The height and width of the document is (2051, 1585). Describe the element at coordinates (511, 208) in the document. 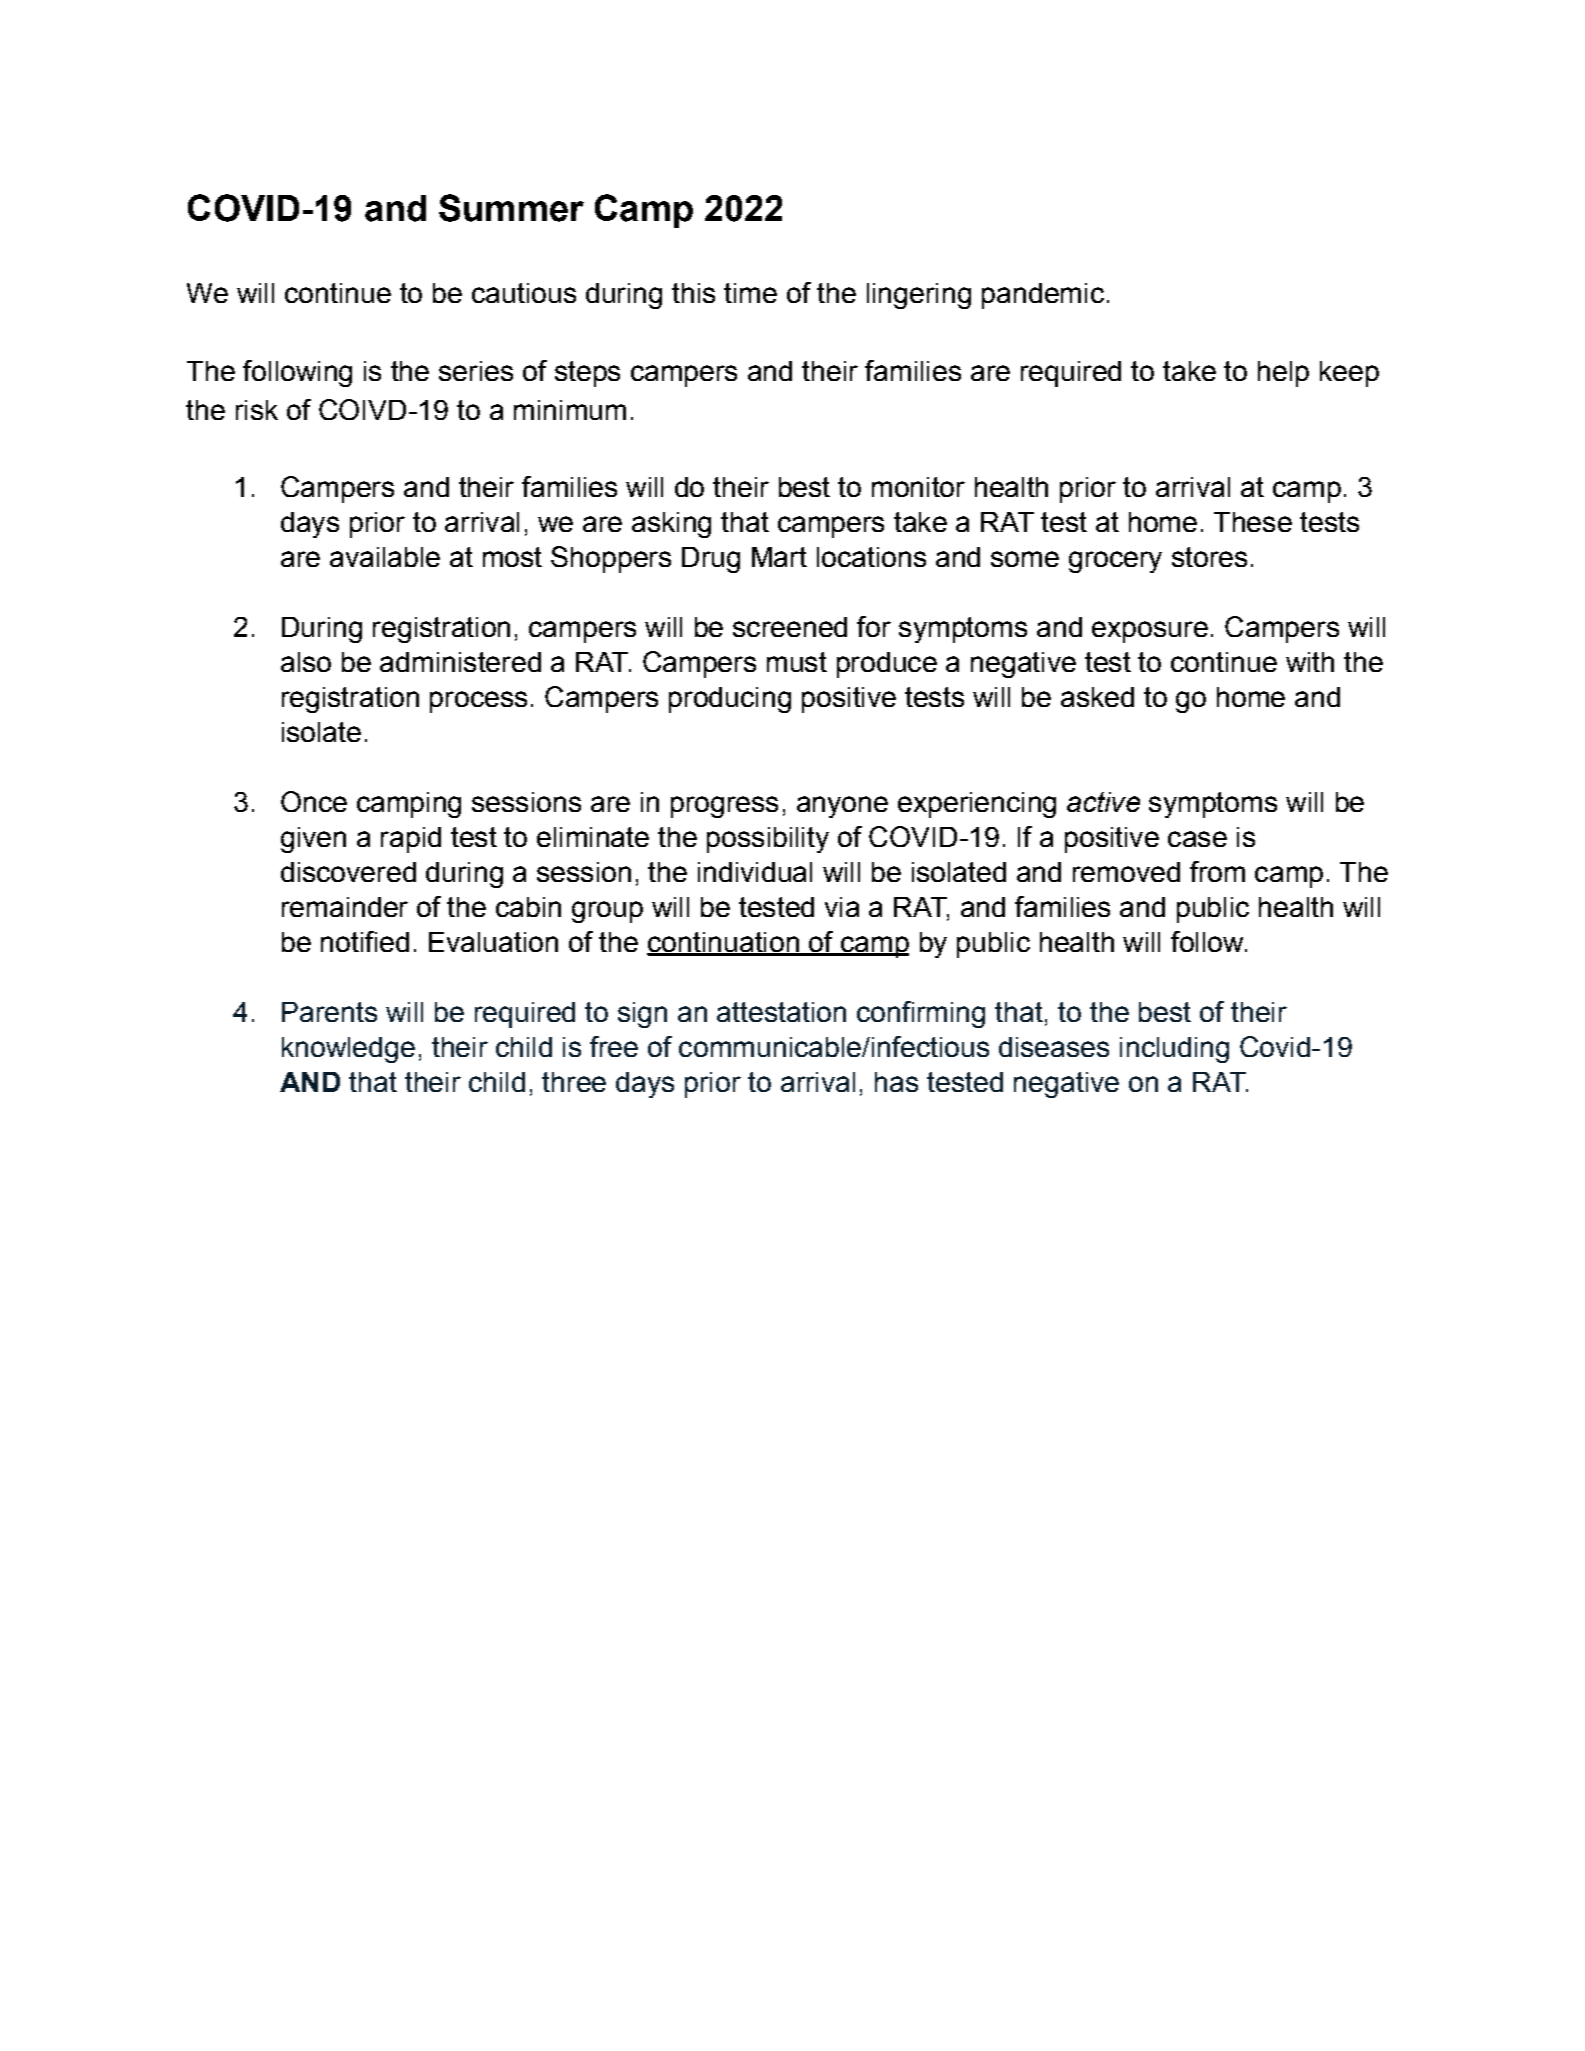

I see `Summer` at that location.
